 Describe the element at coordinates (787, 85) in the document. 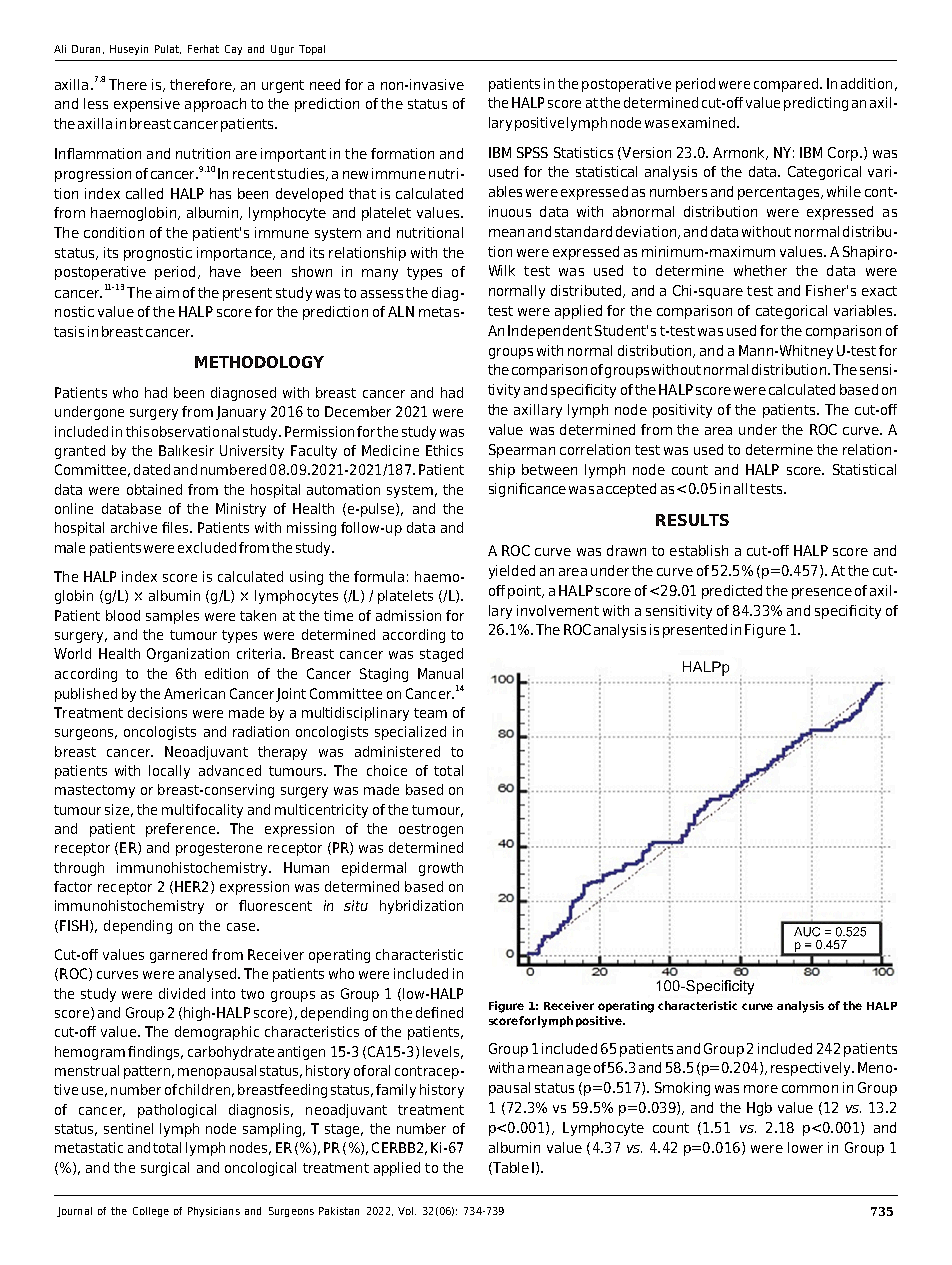

I see `compared` at that location.
